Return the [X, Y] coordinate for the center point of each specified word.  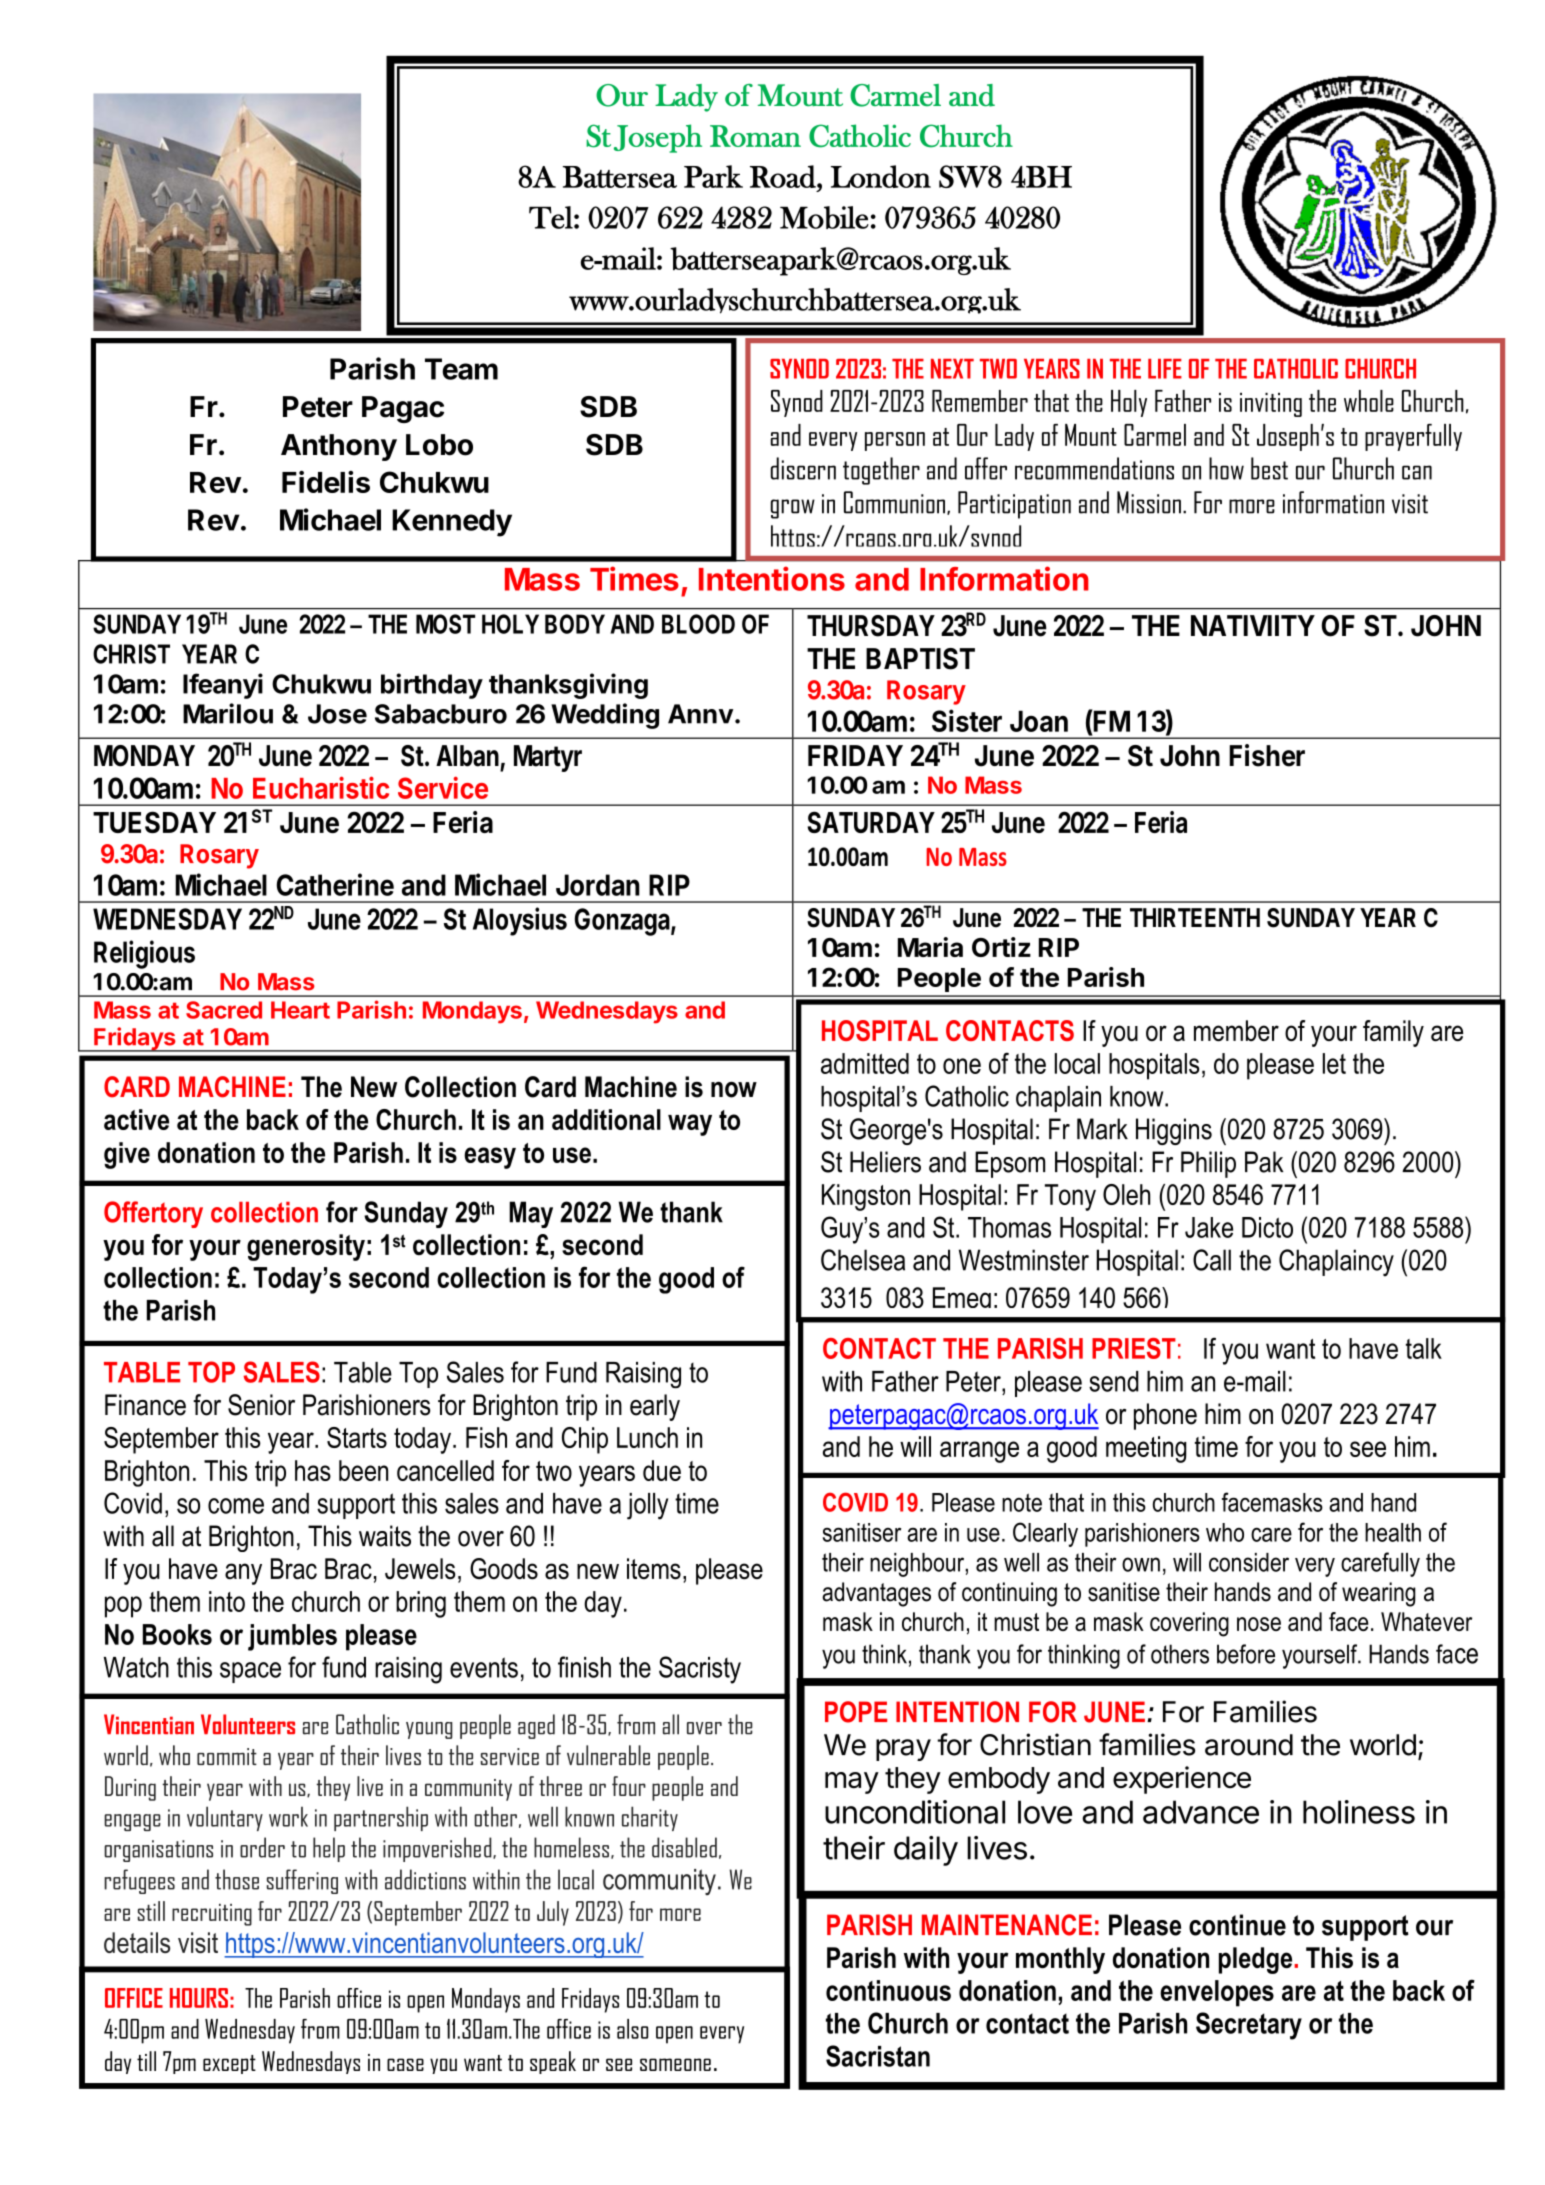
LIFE [1165, 369]
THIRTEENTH [1195, 917]
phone [1165, 1416]
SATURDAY [871, 822]
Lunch [647, 1437]
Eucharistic [321, 787]
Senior [261, 1405]
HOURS [199, 1998]
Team [461, 369]
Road [784, 176]
